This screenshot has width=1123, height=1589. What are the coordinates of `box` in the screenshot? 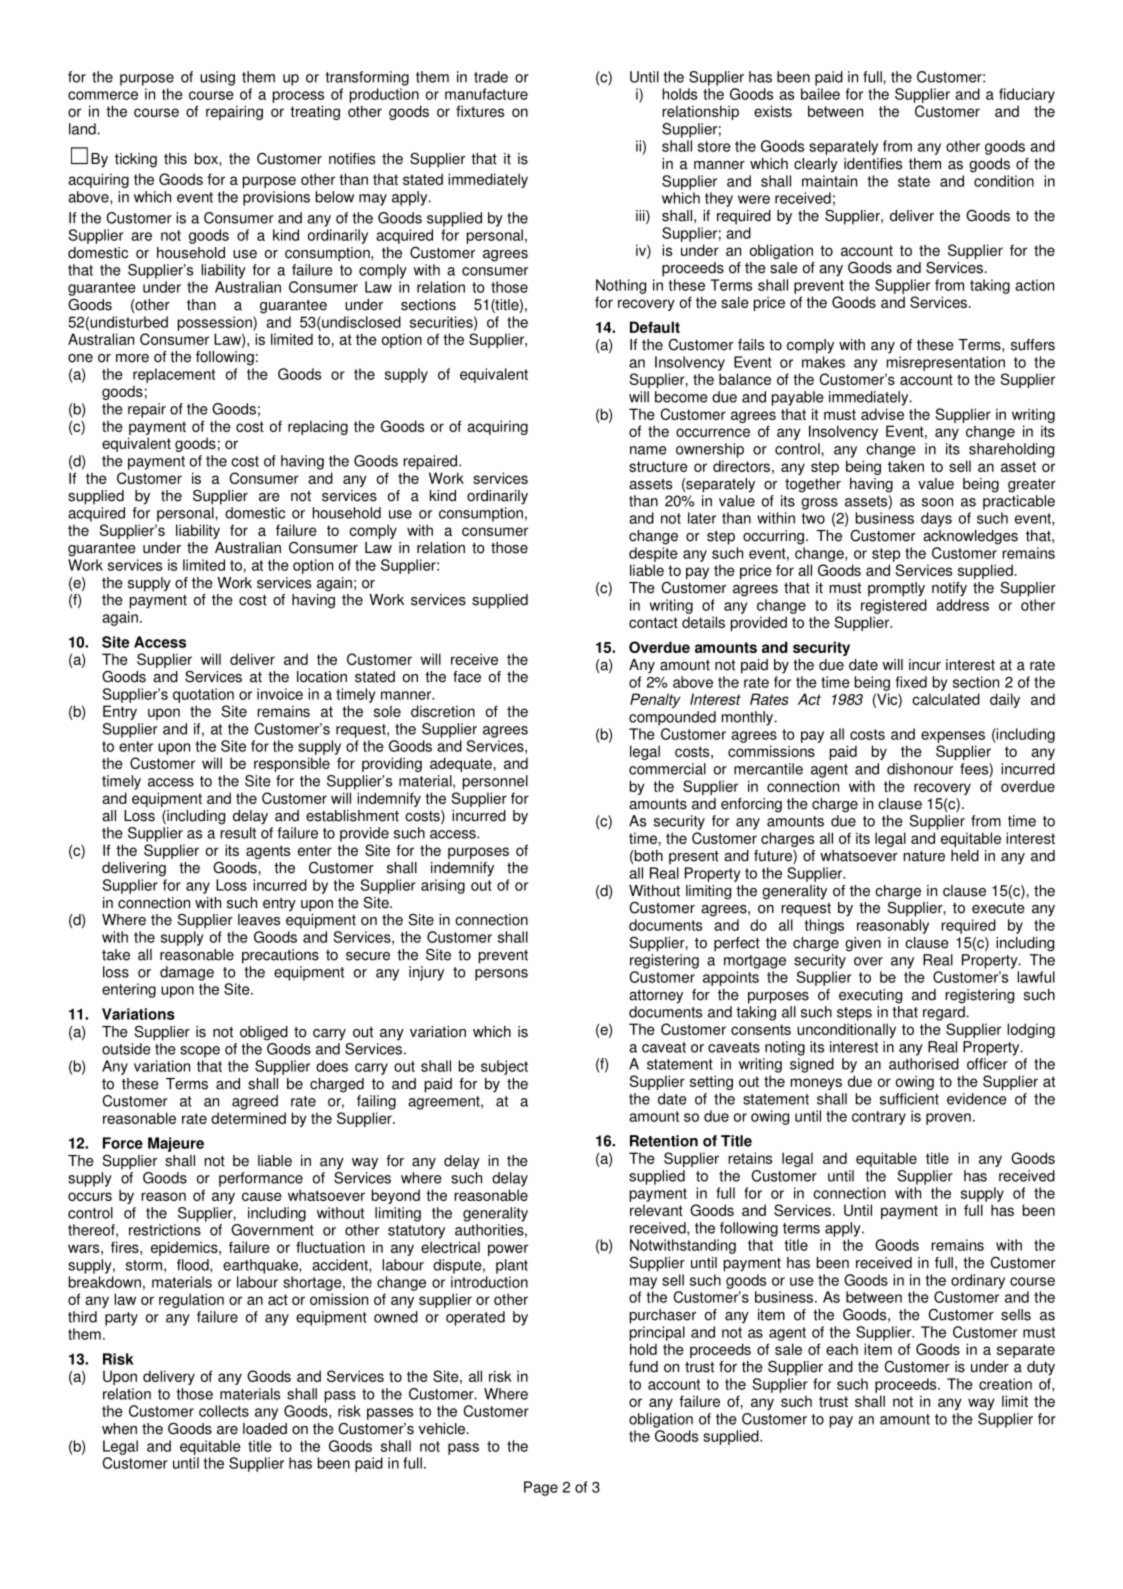 It's located at (207, 159).
